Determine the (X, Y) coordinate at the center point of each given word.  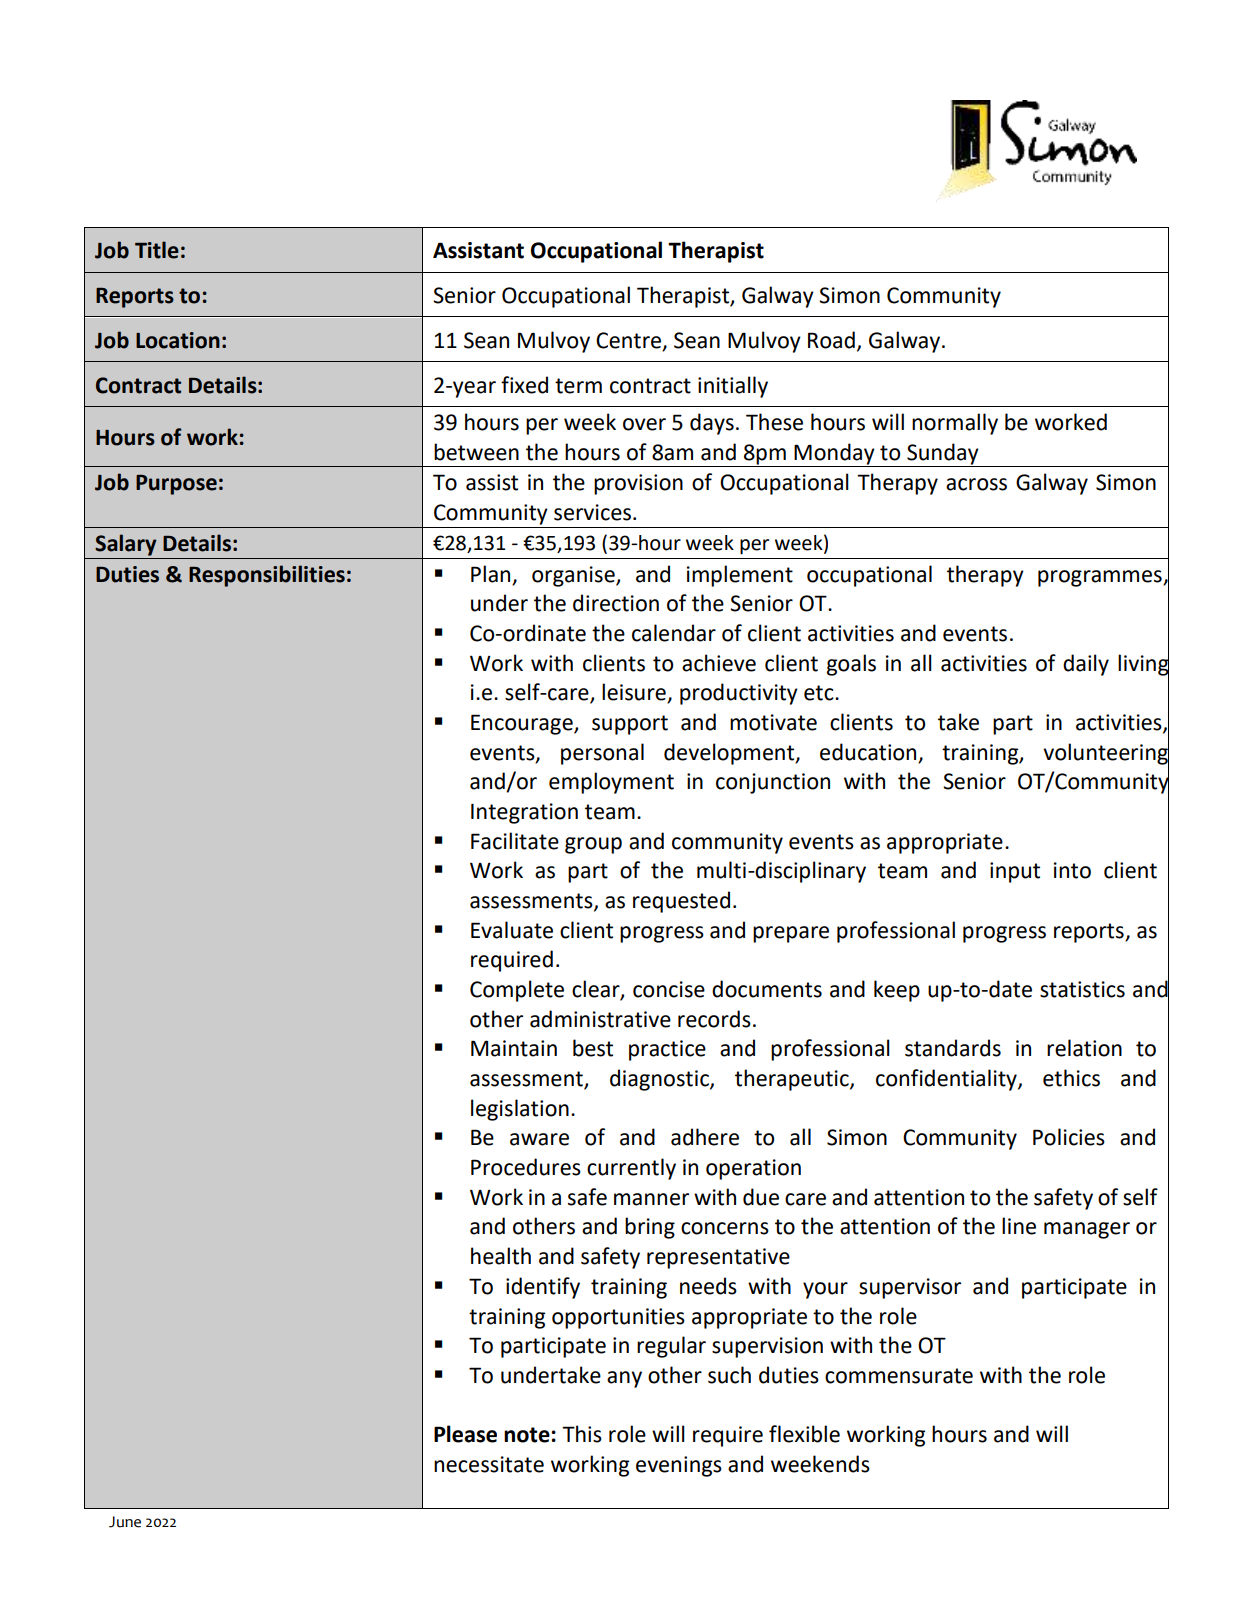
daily (1086, 665)
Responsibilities (267, 576)
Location (178, 340)
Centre (628, 340)
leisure (635, 693)
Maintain (514, 1048)
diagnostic (660, 1080)
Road (831, 340)
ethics (1071, 1078)
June (125, 1522)
